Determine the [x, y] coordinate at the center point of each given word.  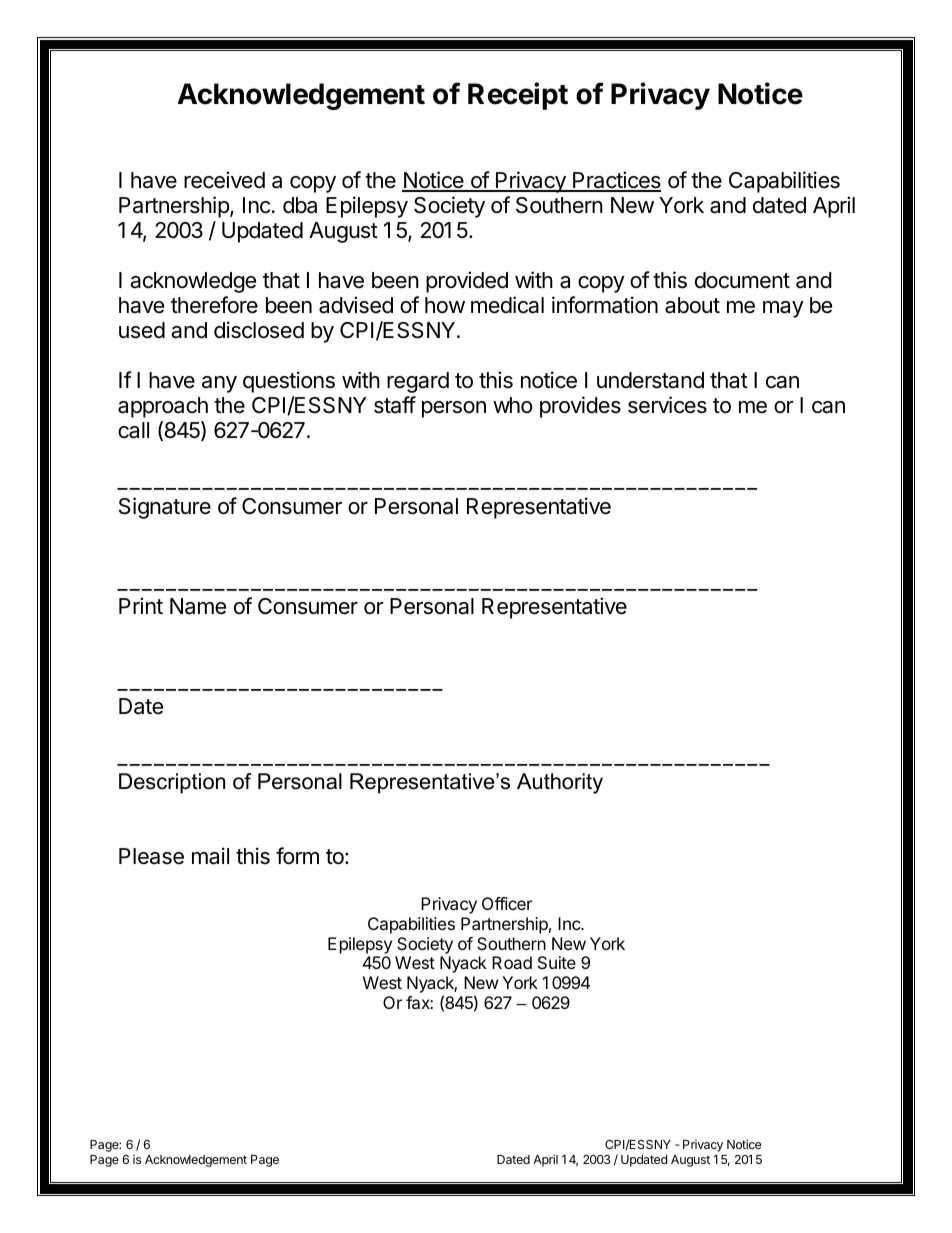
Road [512, 962]
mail [210, 856]
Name [198, 606]
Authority [560, 783]
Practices [616, 181]
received [224, 180]
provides [580, 407]
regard [418, 382]
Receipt [518, 96]
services [667, 405]
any [219, 384]
